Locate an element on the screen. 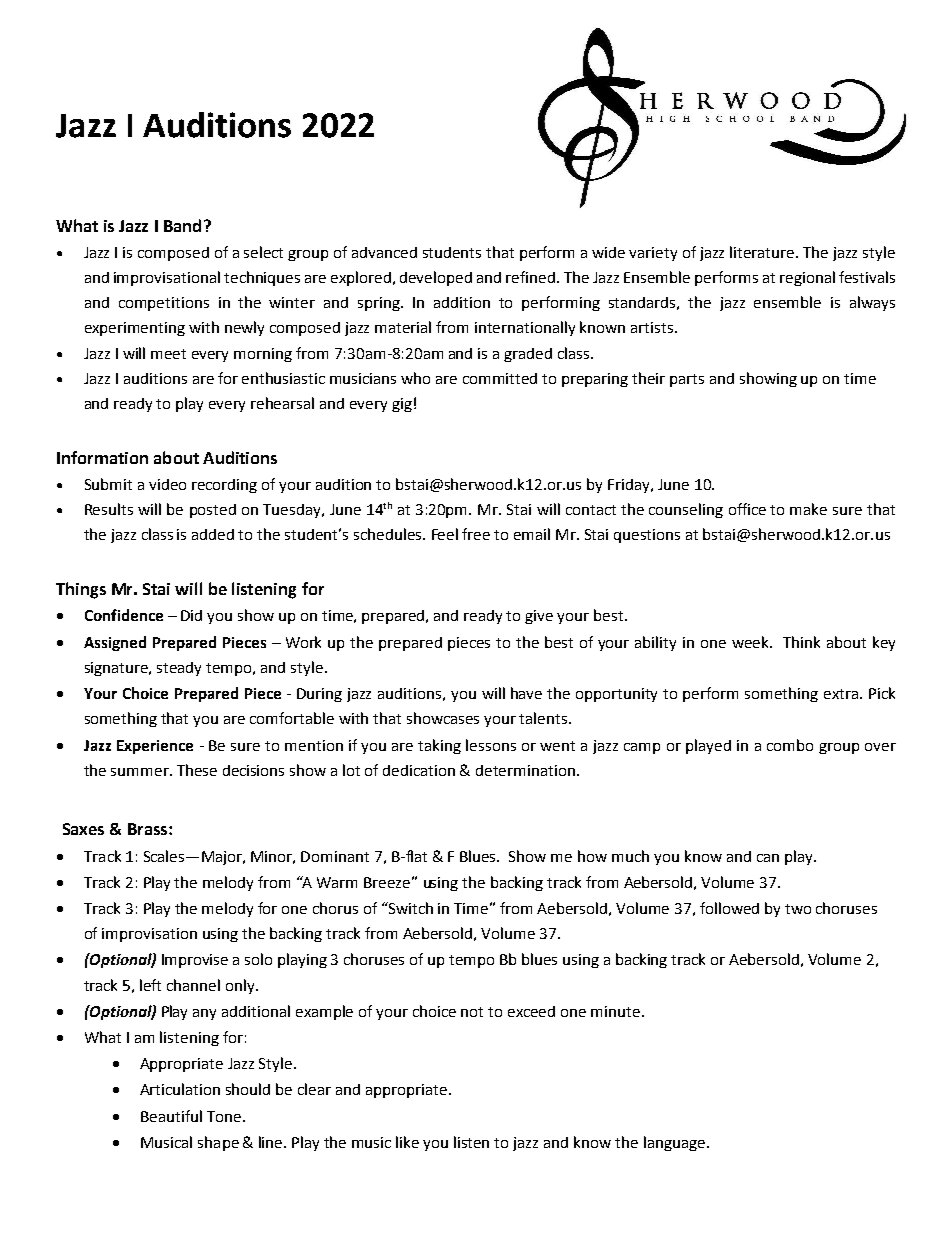 The width and height of the screenshot is (952, 1233). Brass is located at coordinates (149, 829).
